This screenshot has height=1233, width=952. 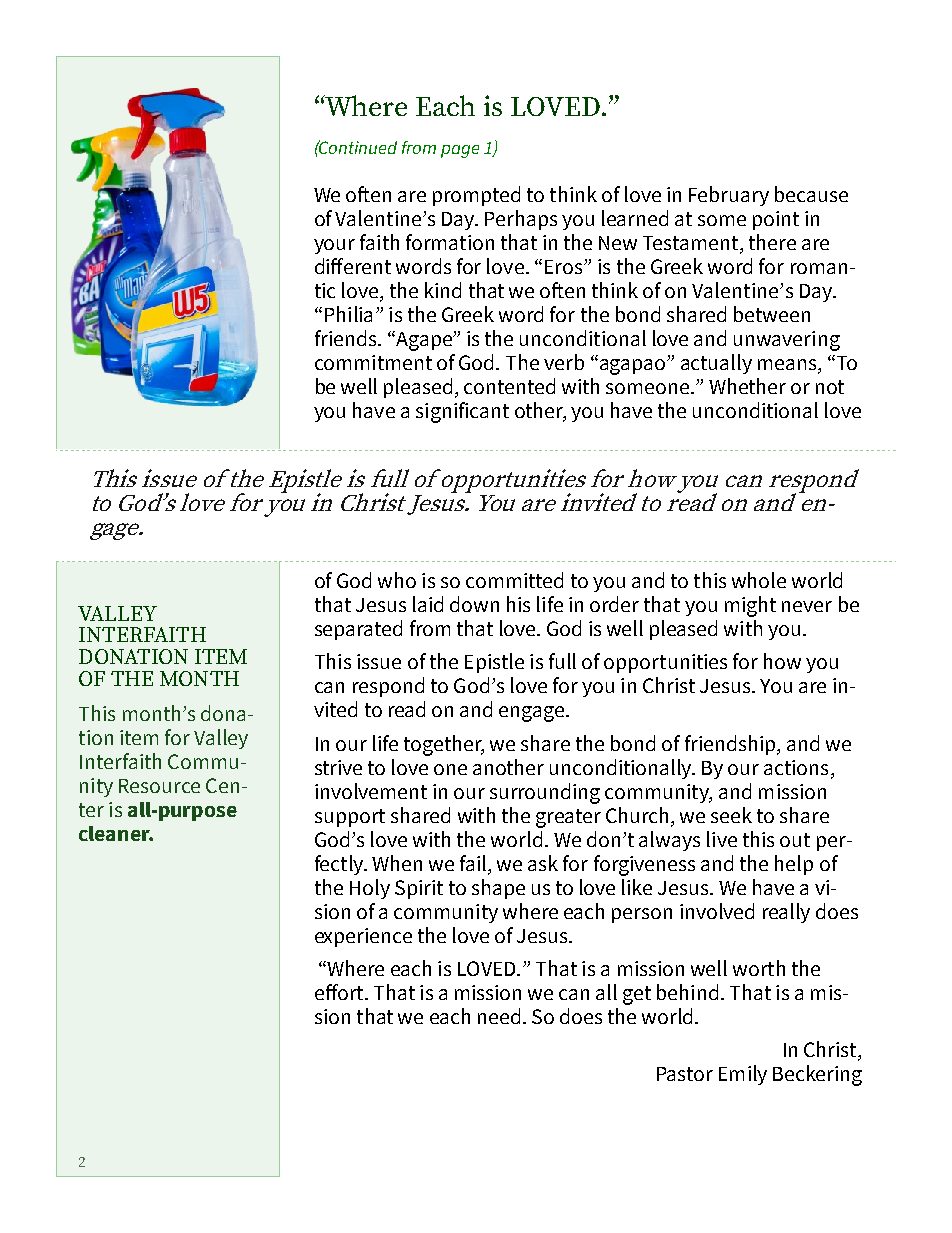 I want to click on Perhaps, so click(x=521, y=220).
